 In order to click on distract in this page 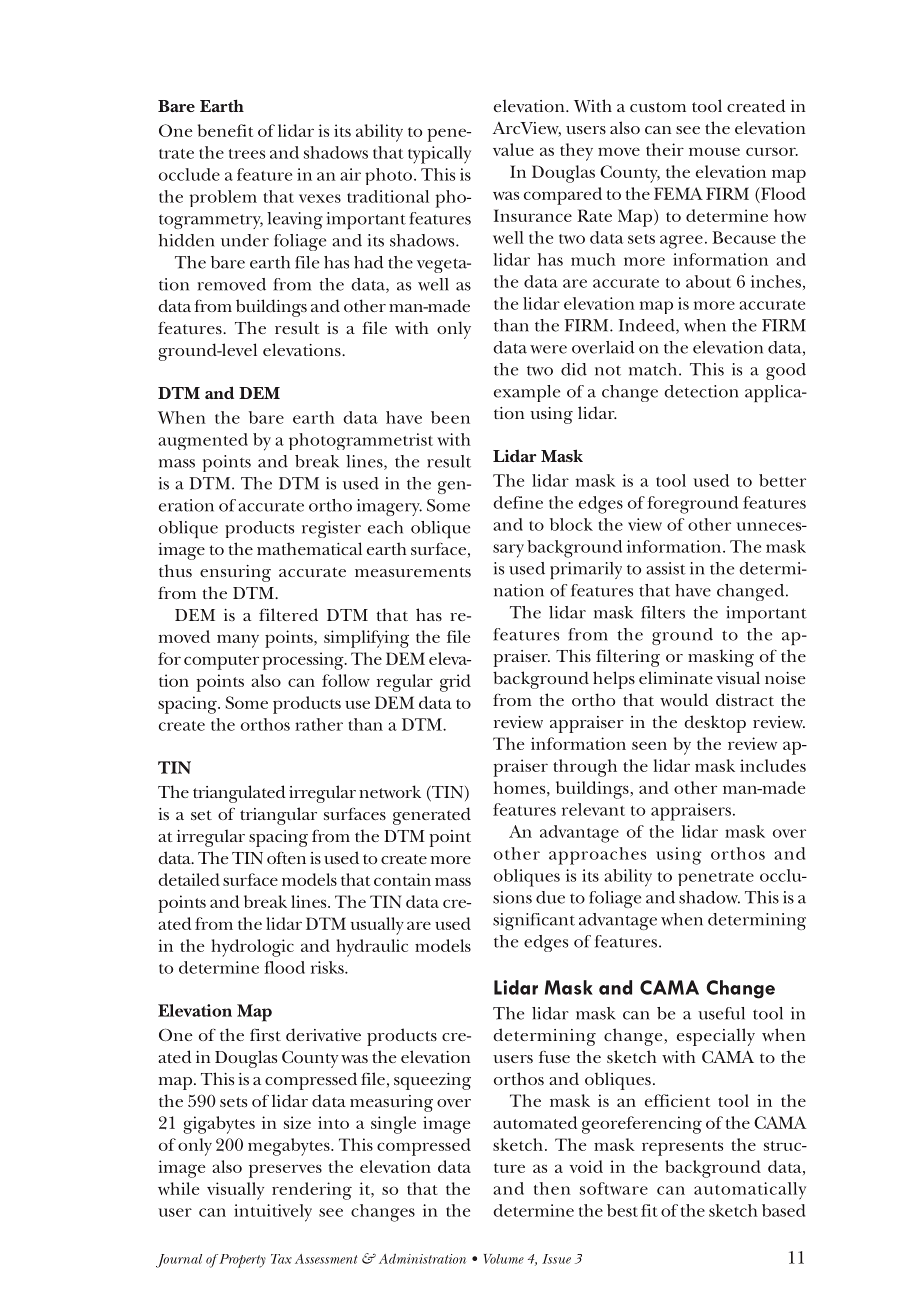, I will do `click(745, 699)`.
